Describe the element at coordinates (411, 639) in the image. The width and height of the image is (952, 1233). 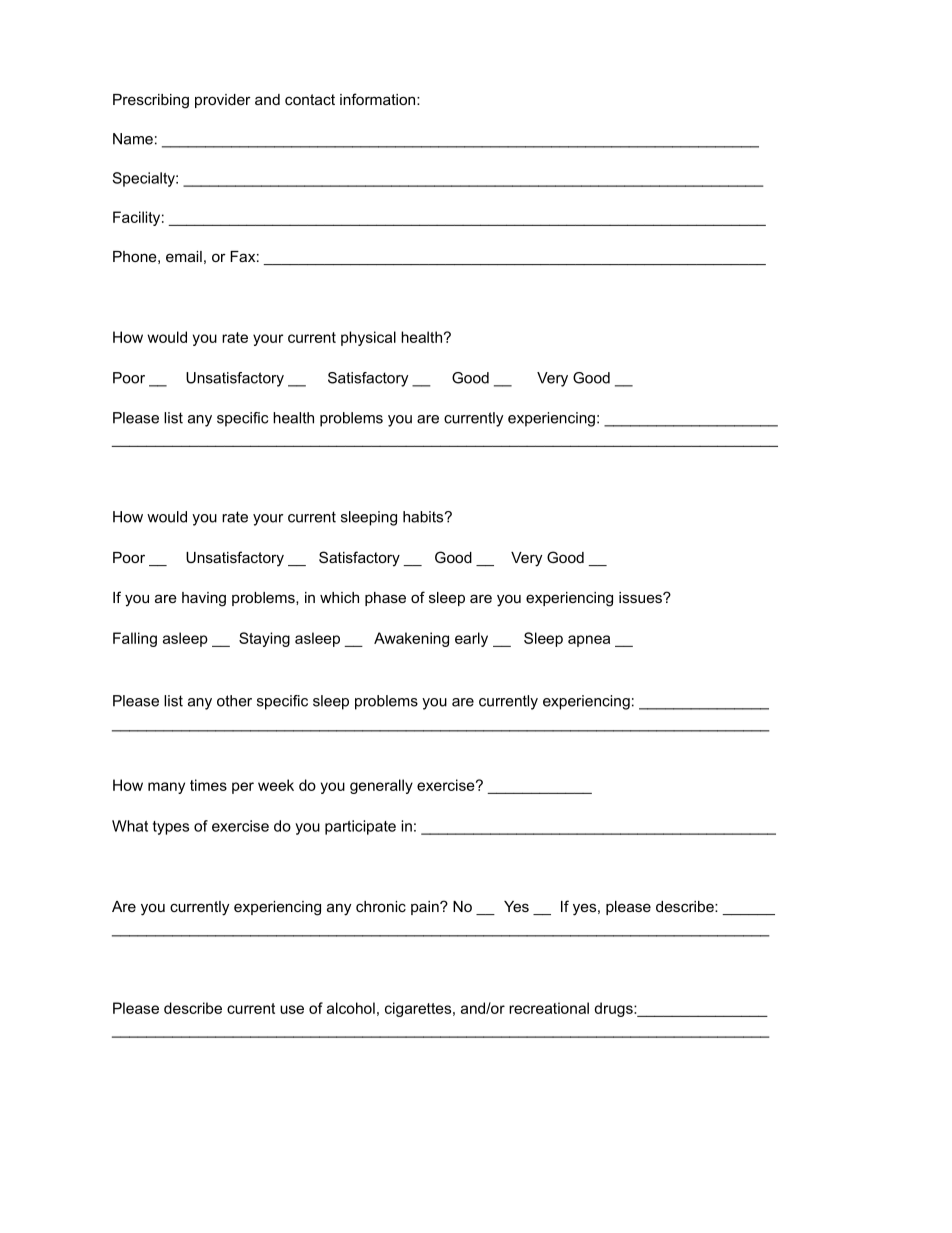
I see `Awakening` at that location.
